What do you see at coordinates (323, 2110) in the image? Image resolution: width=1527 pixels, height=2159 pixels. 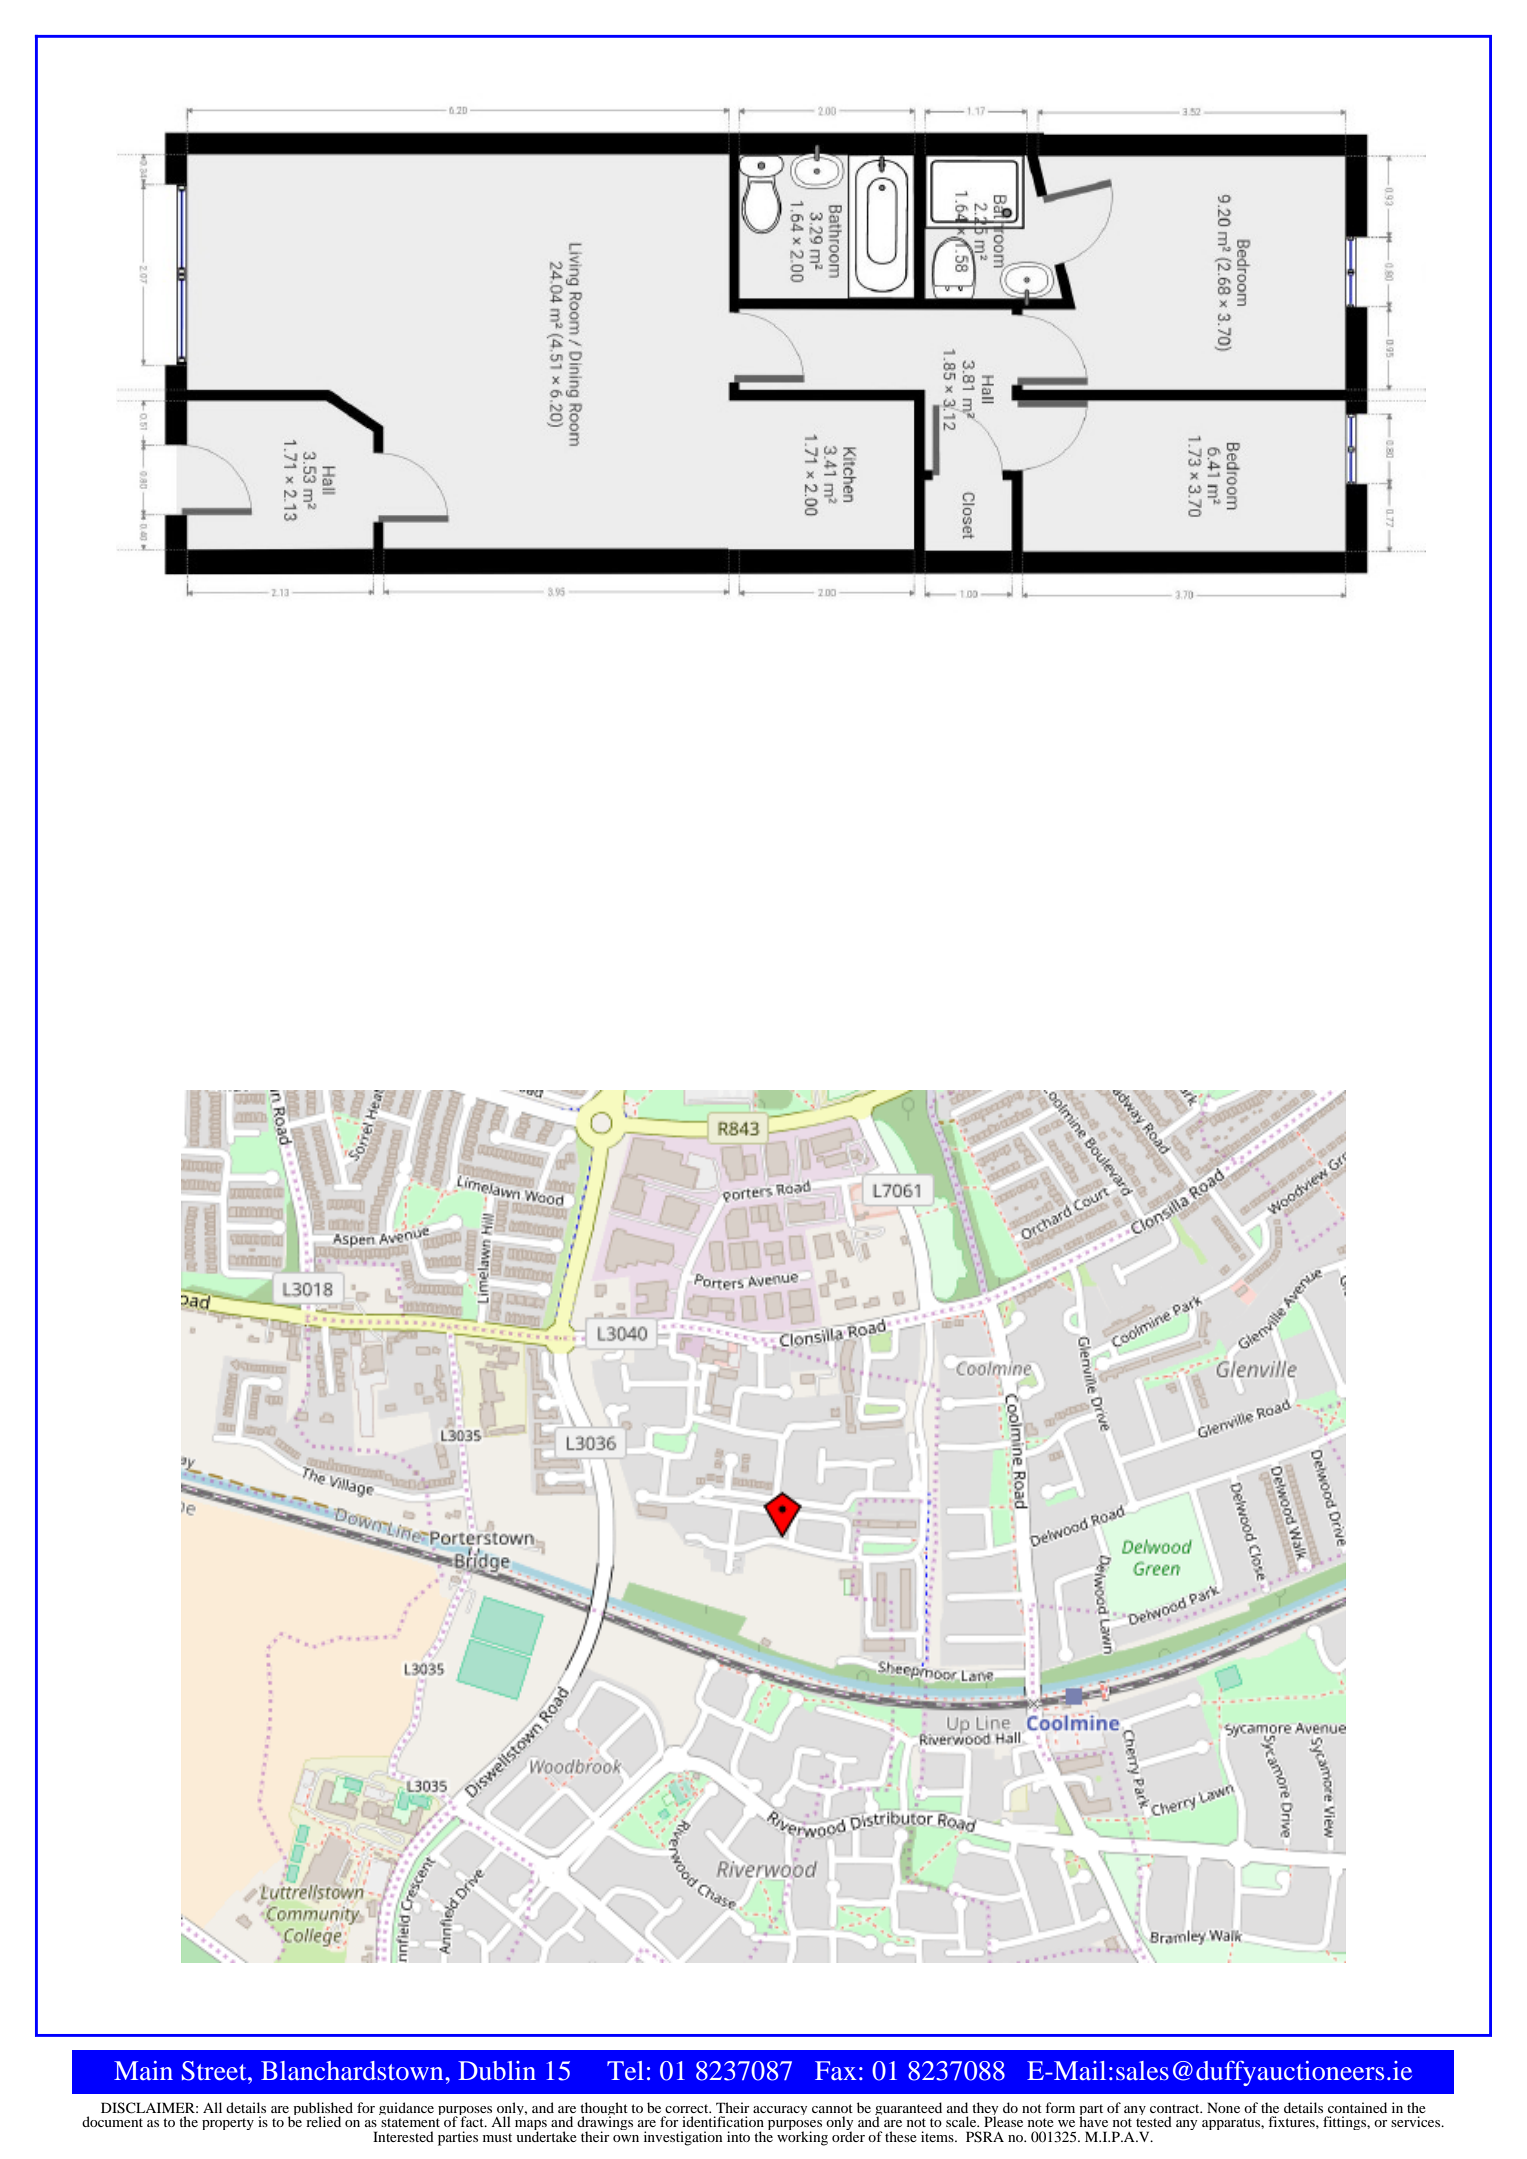 I see `published` at bounding box center [323, 2110].
